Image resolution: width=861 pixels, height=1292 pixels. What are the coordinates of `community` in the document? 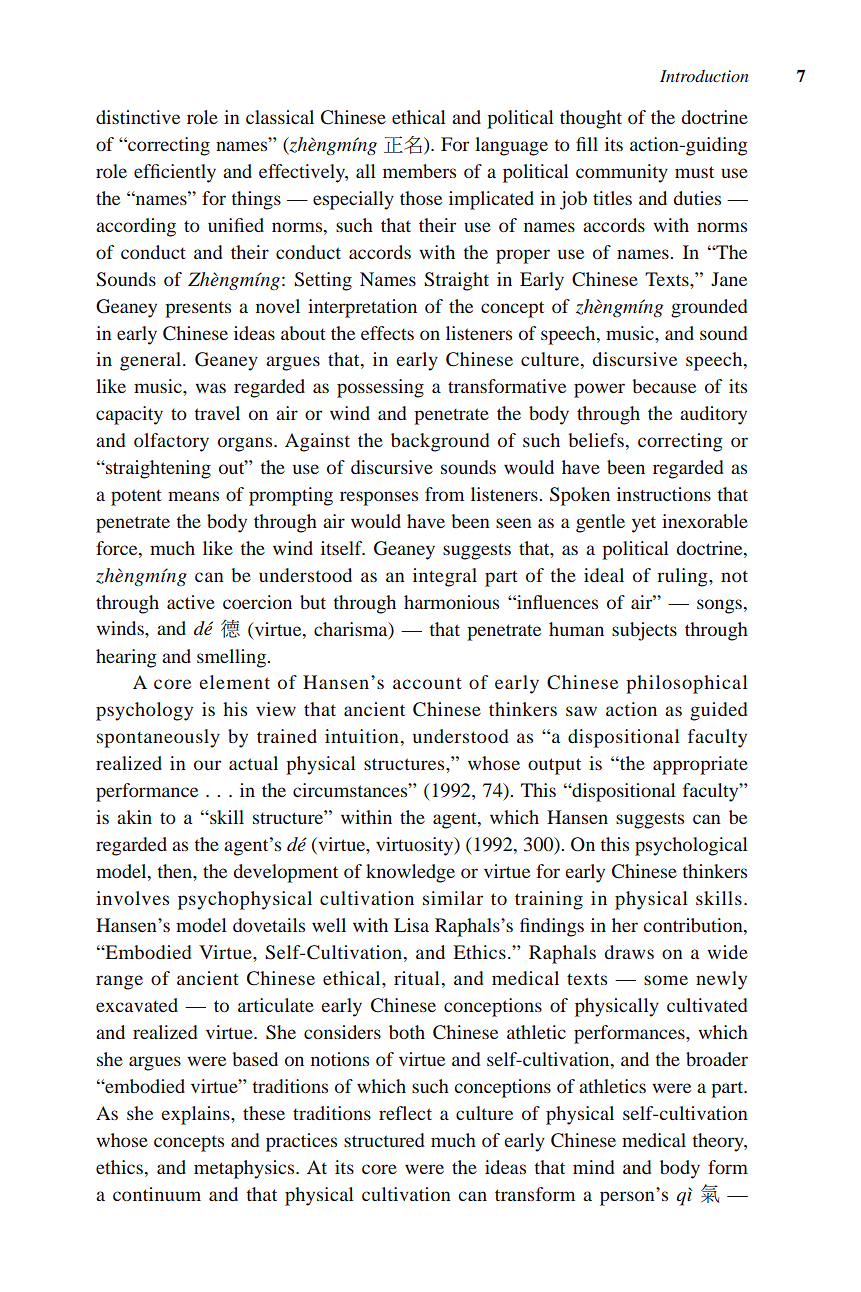 It's located at (622, 173).
